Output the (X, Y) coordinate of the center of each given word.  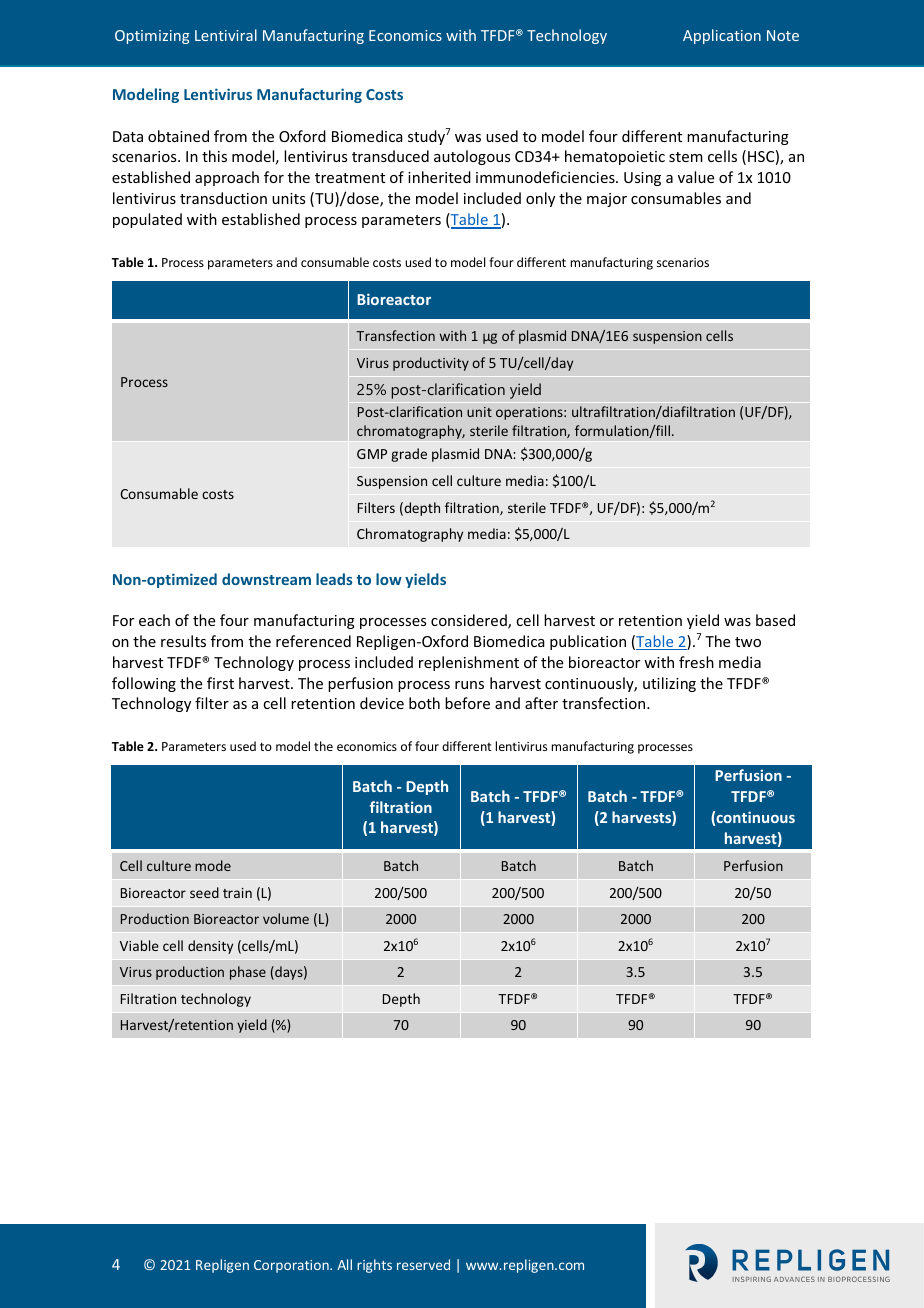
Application (722, 36)
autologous (472, 157)
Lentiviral (226, 35)
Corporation (292, 1266)
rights (374, 1266)
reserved (423, 1264)
